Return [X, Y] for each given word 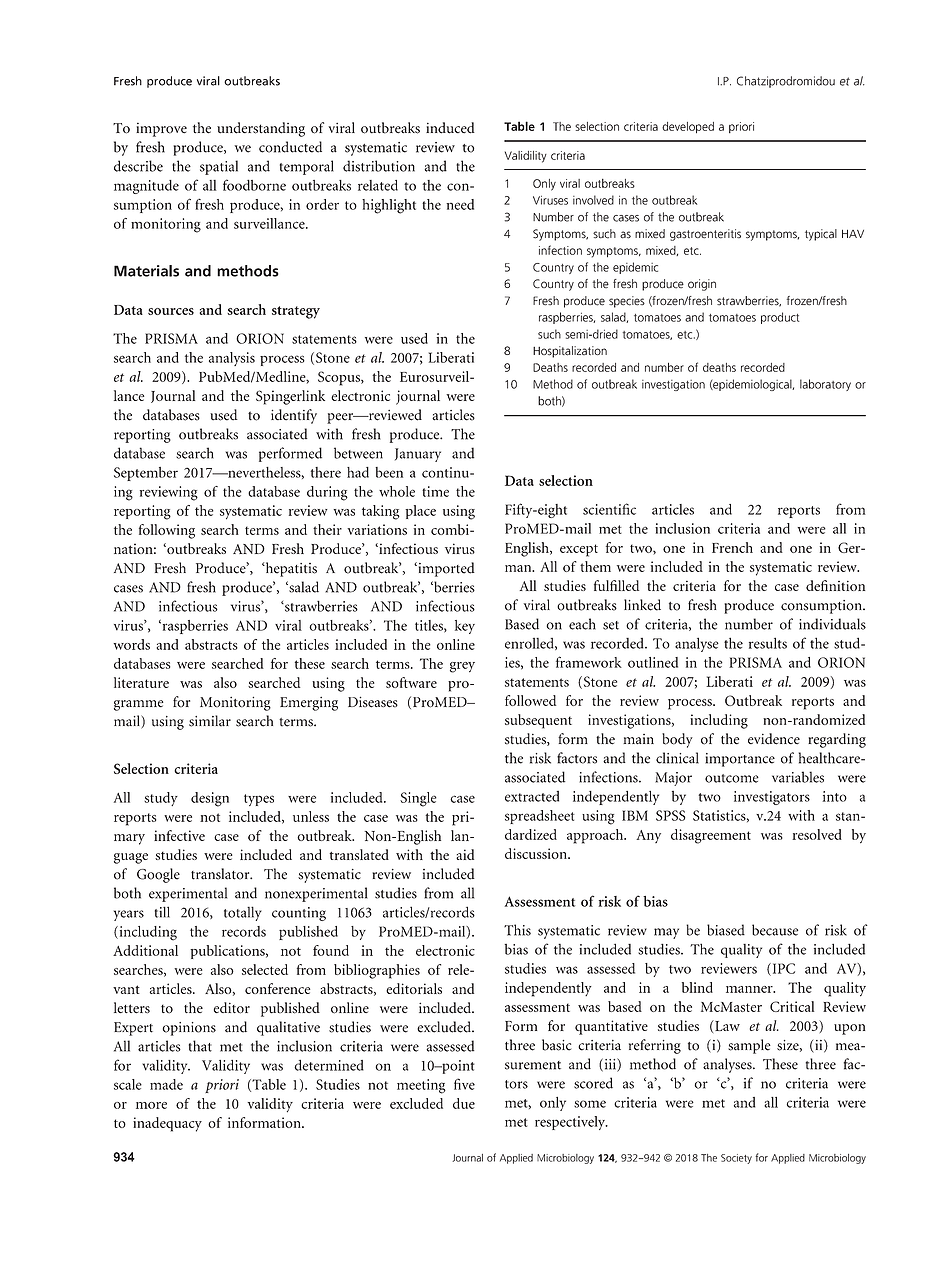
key [465, 627]
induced [450, 128]
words [131, 644]
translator [221, 874]
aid [465, 854]
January [418, 455]
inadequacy [167, 1124]
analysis [232, 359]
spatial [219, 167]
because [775, 930]
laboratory [825, 385]
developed [688, 128]
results [768, 643]
